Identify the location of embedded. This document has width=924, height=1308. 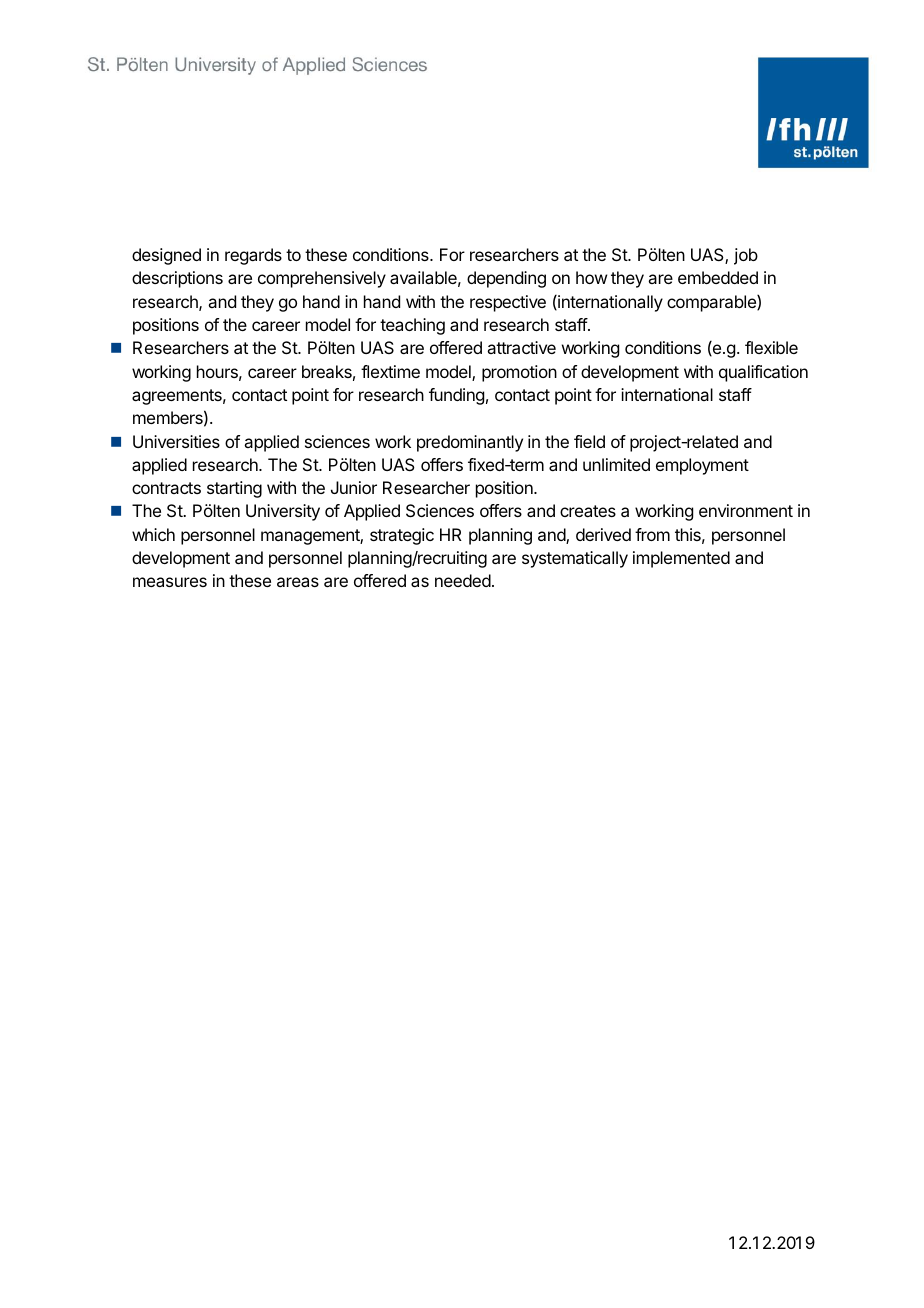
(718, 277).
